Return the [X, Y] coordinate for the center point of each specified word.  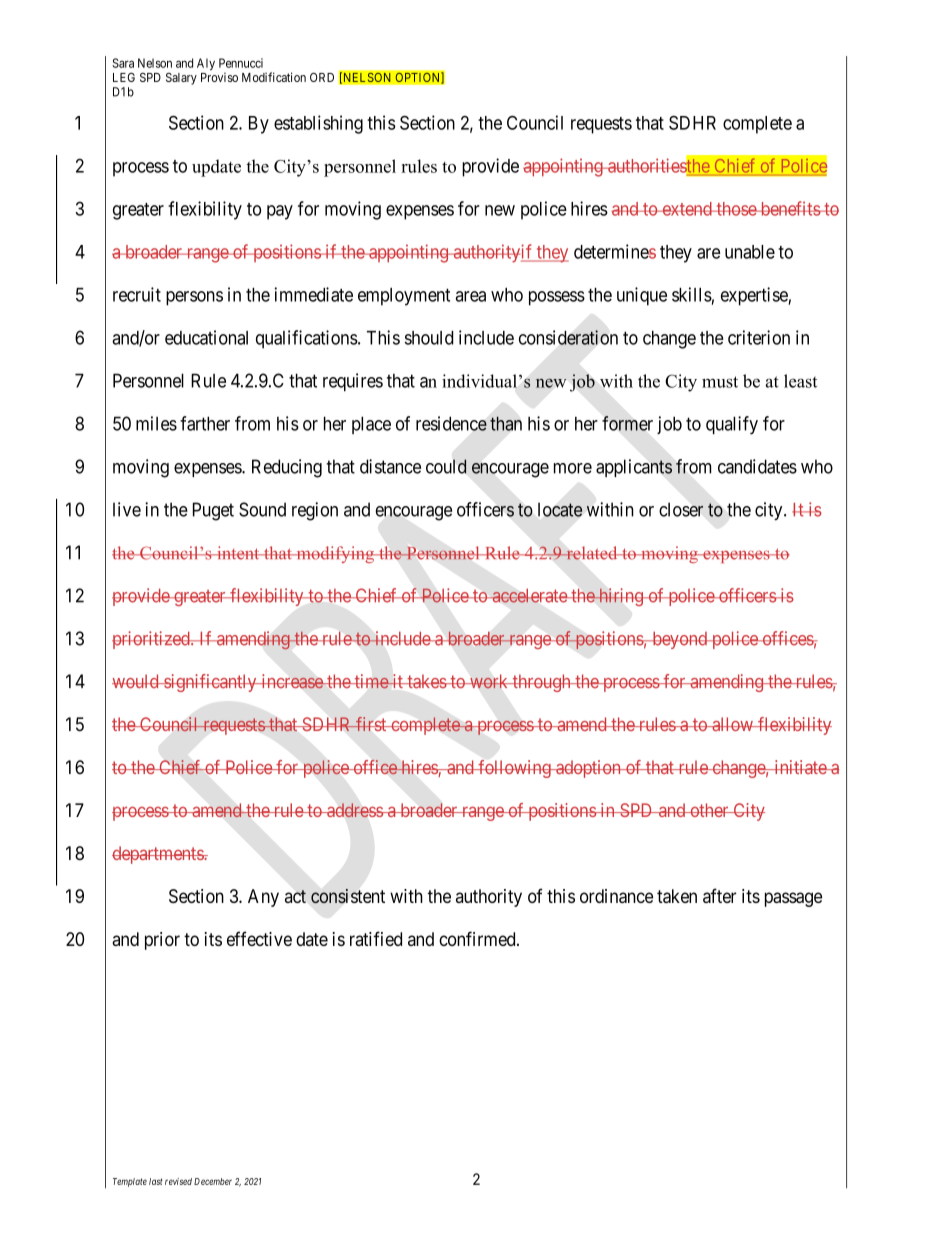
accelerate [529, 595]
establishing [318, 124]
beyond [679, 640]
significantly [210, 683]
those [736, 209]
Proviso [219, 77]
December [213, 1181]
